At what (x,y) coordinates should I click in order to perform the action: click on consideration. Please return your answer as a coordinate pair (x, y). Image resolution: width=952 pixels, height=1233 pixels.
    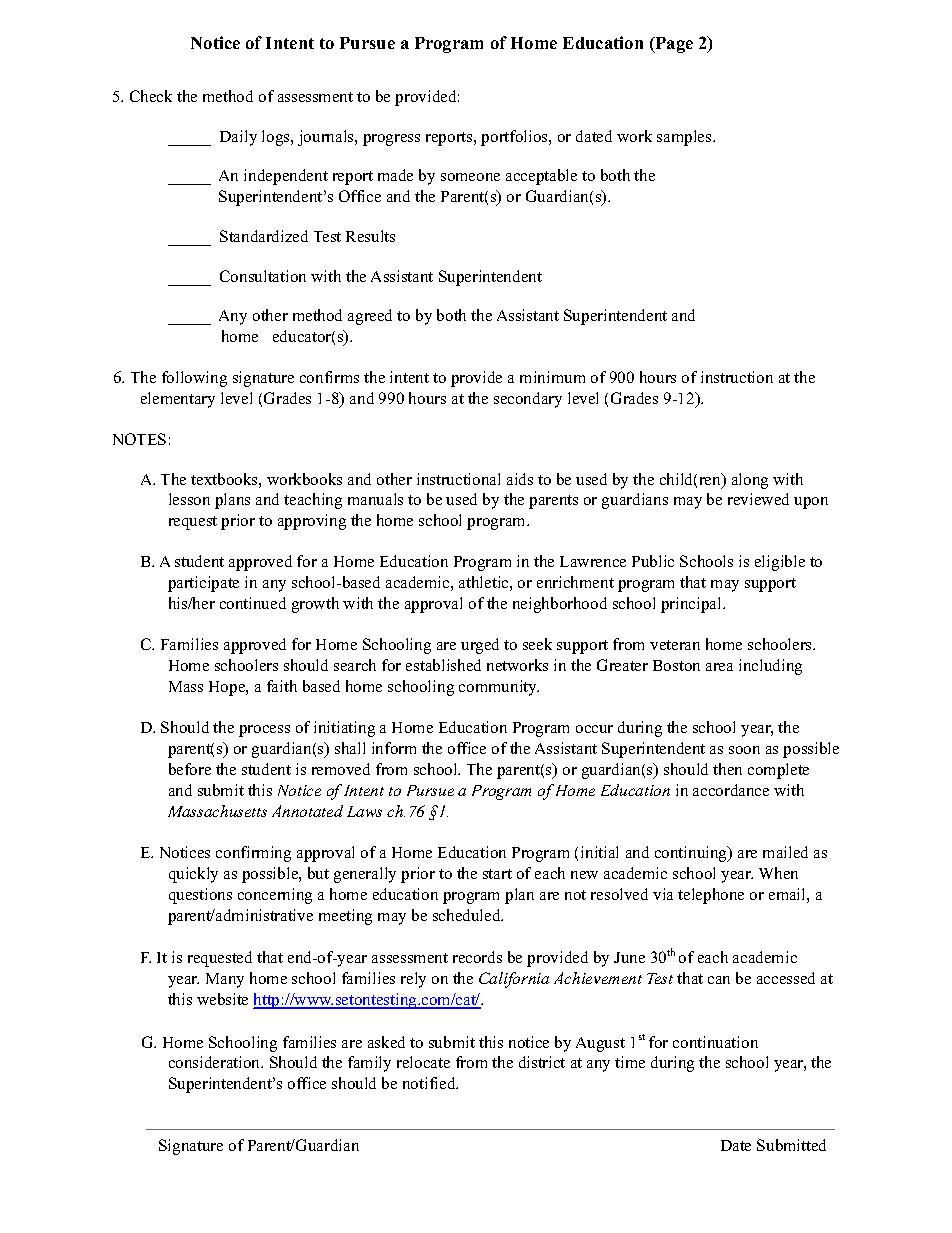
    Looking at the image, I should click on (216, 1062).
